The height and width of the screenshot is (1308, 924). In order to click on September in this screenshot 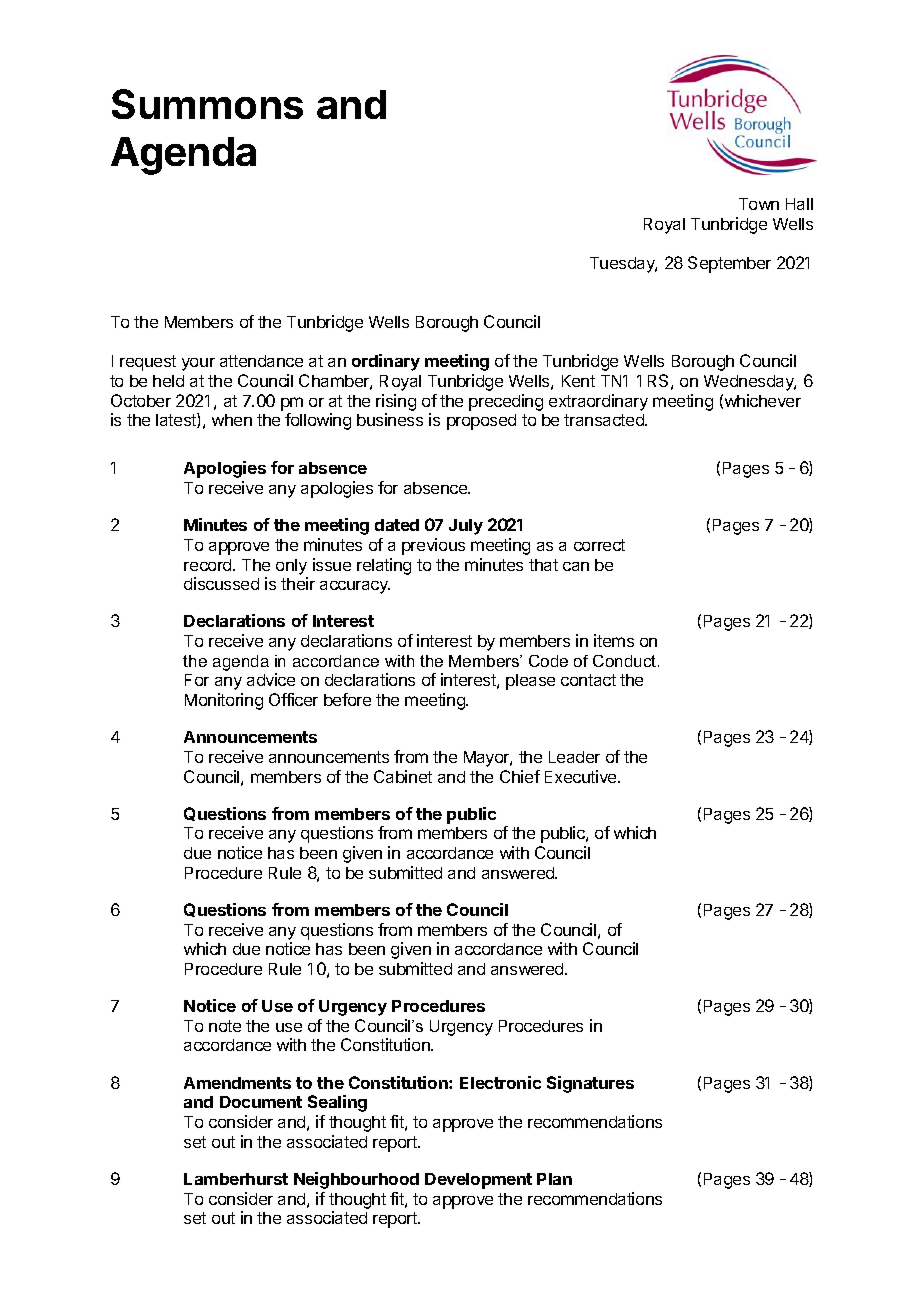, I will do `click(729, 264)`.
